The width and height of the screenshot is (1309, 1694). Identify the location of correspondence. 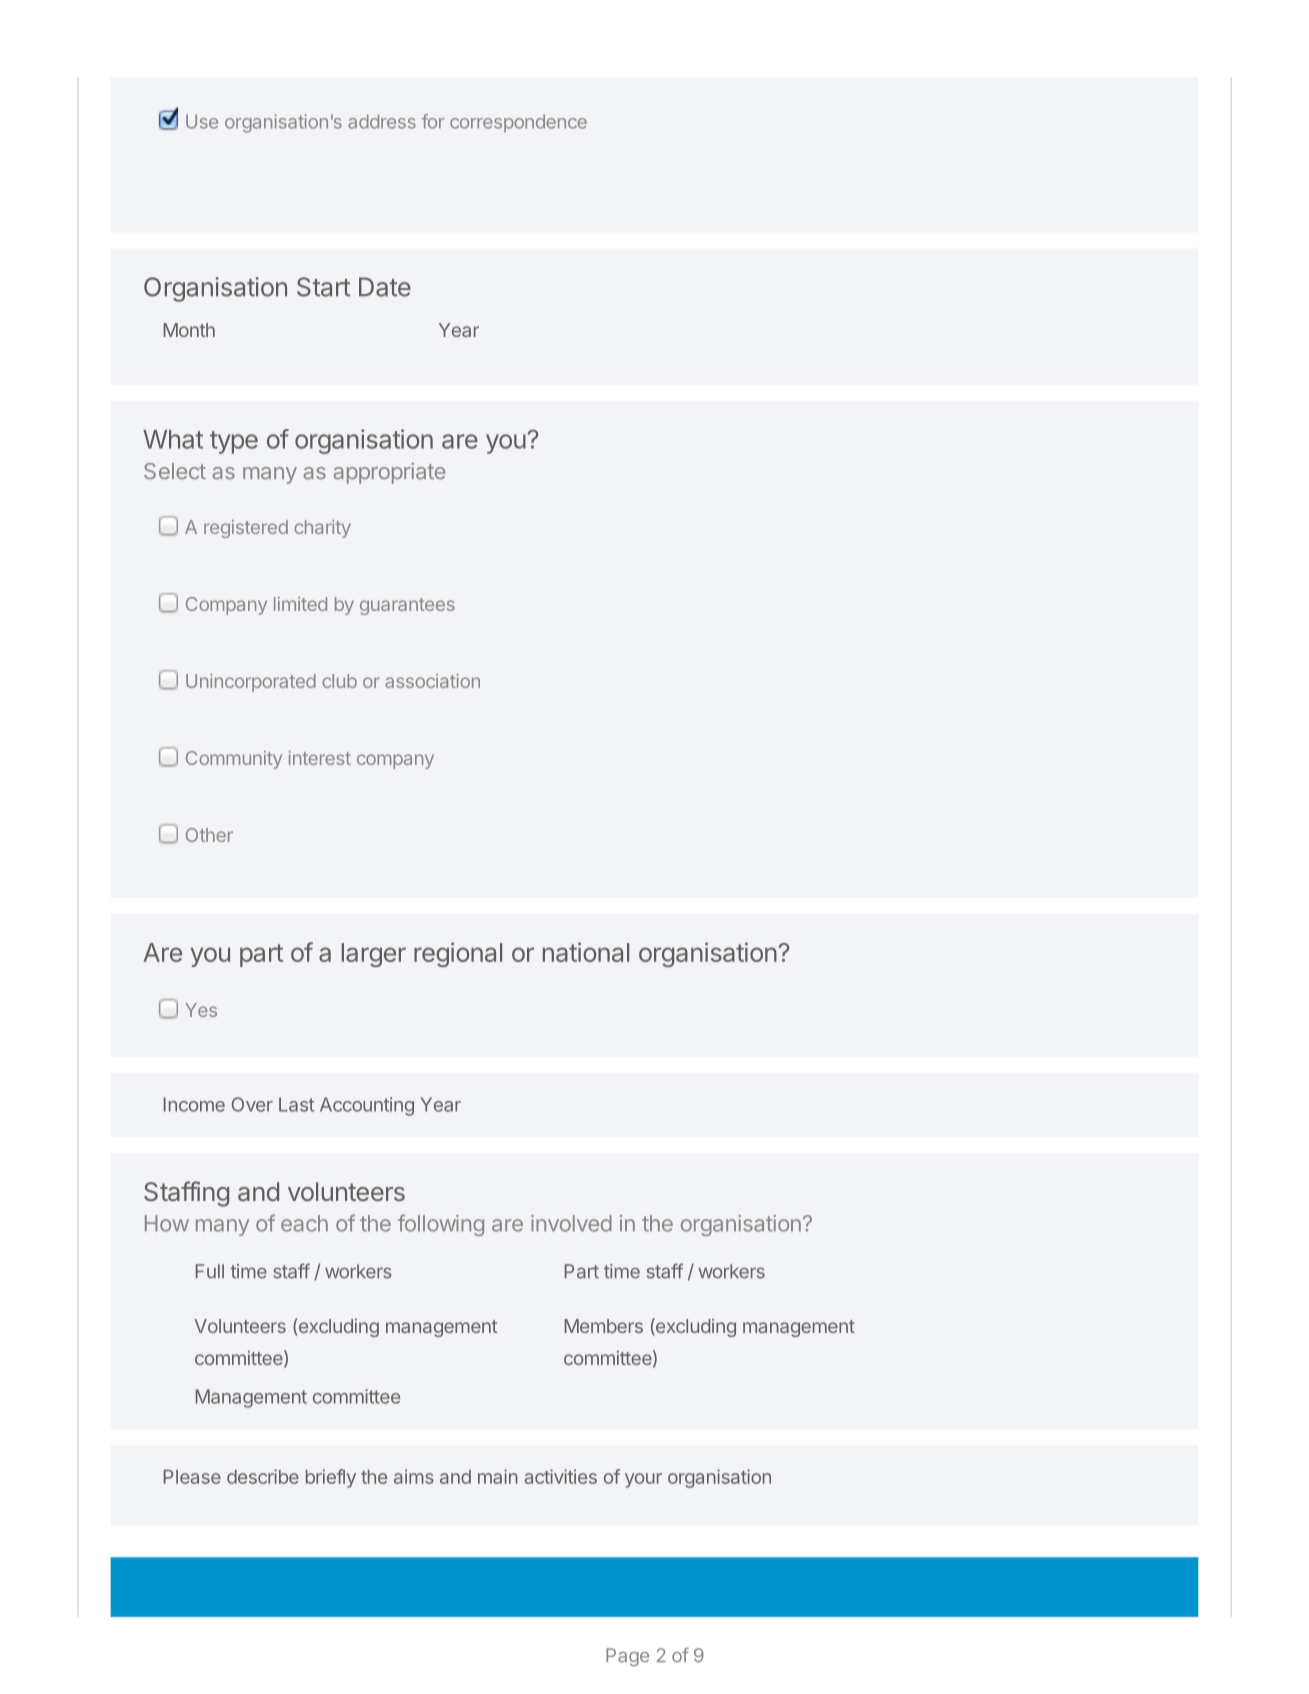
(518, 123).
